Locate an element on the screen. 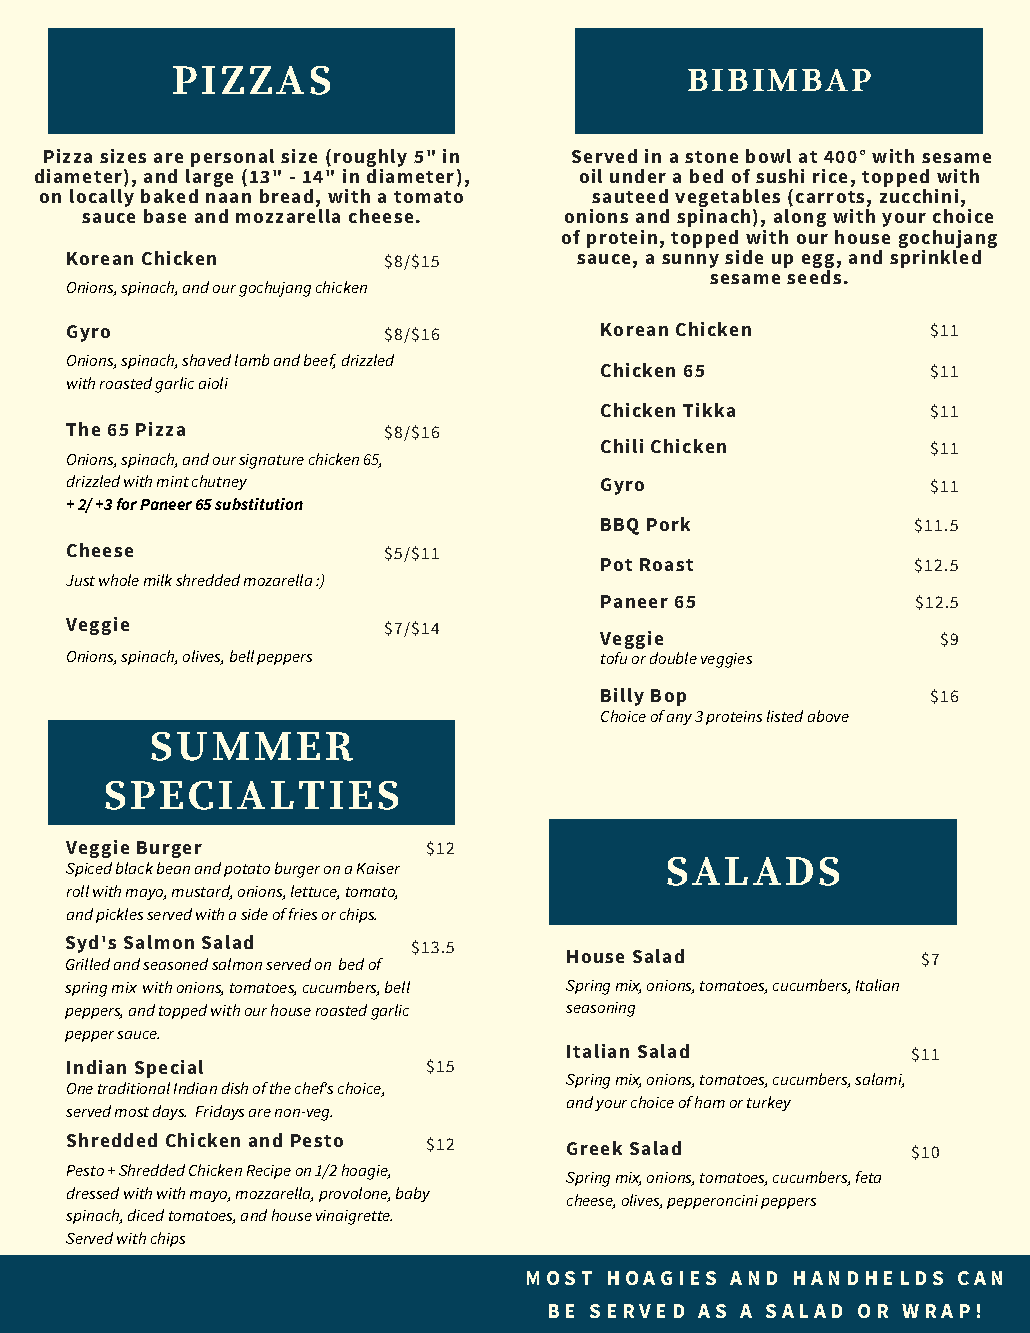  oil is located at coordinates (591, 176).
